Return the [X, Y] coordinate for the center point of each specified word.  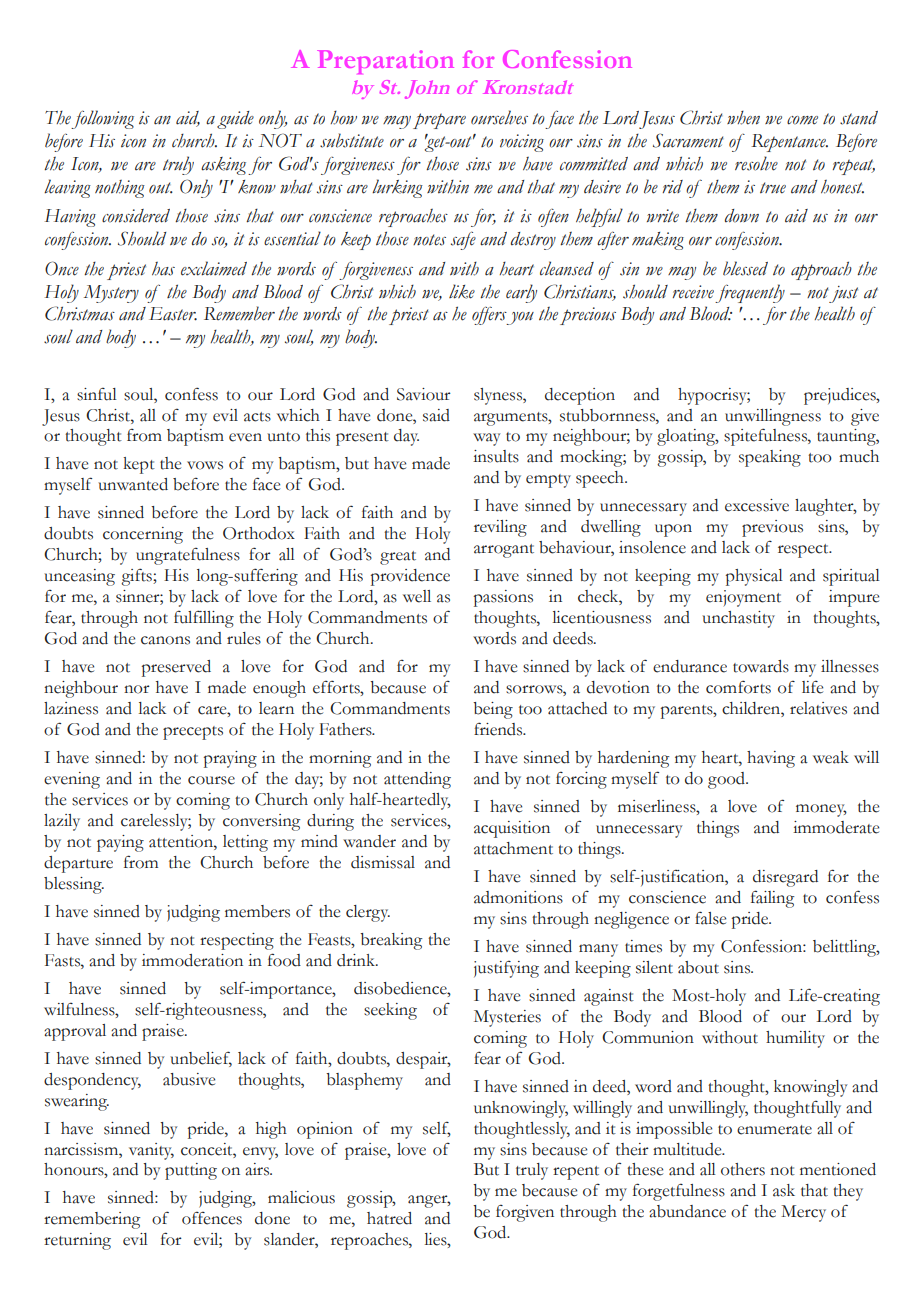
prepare [439, 121]
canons [165, 640]
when [743, 118]
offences [212, 1218]
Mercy [803, 1213]
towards [761, 666]
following [102, 119]
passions [503, 598]
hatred [389, 1218]
